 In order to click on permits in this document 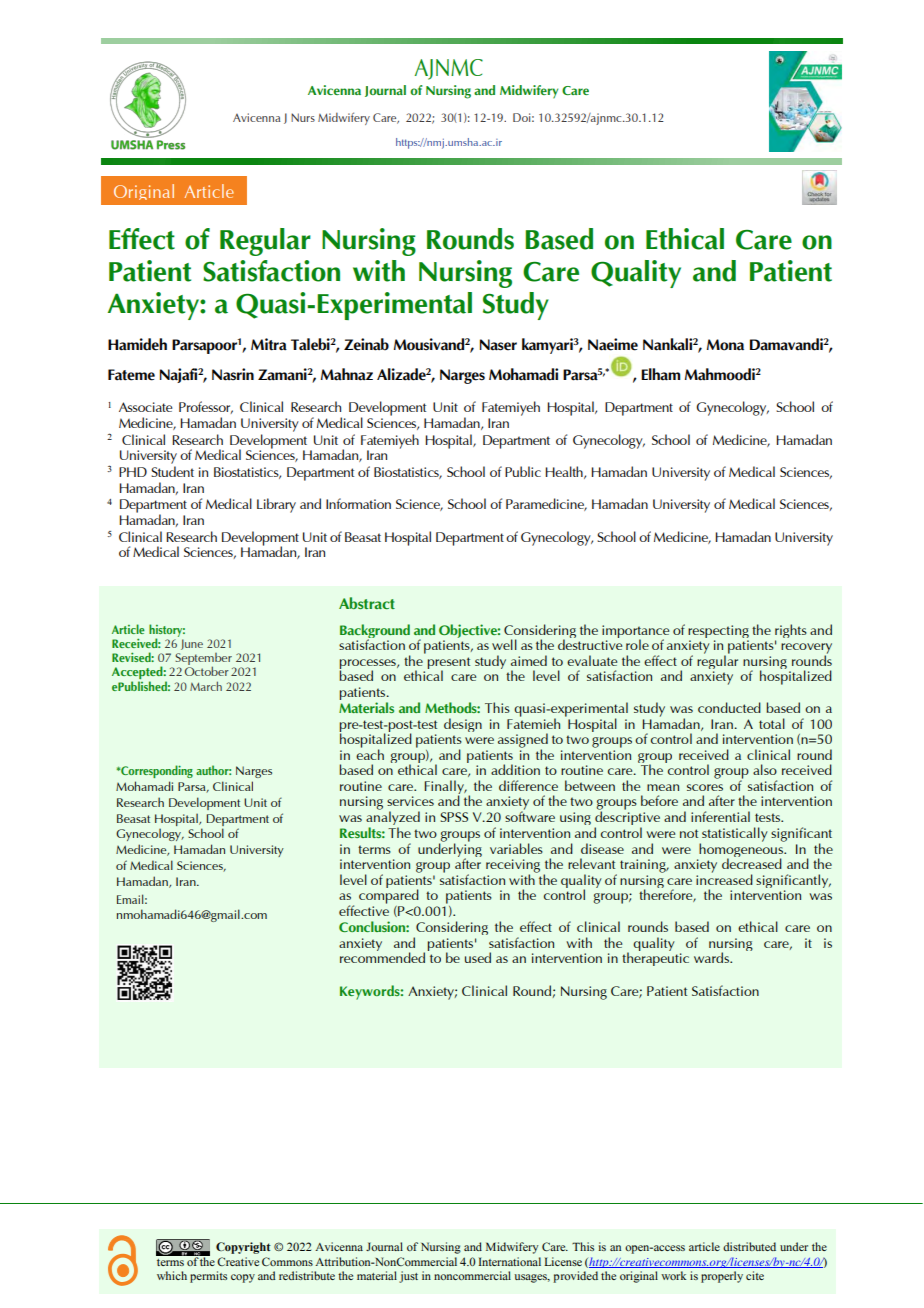, I will do `click(208, 1277)`.
